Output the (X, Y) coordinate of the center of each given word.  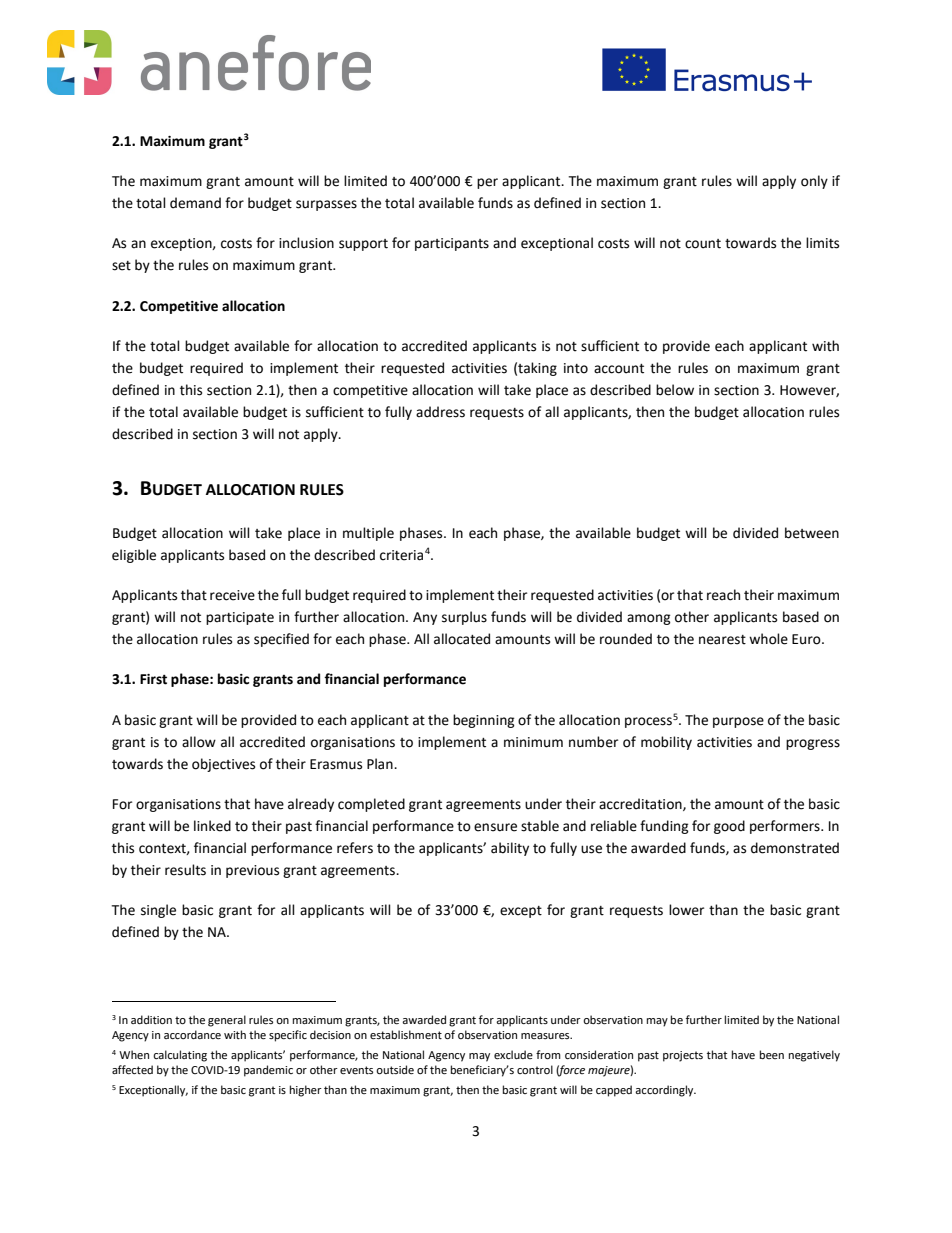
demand (195, 203)
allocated (462, 639)
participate (240, 618)
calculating (180, 1056)
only (814, 182)
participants (452, 244)
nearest (722, 640)
